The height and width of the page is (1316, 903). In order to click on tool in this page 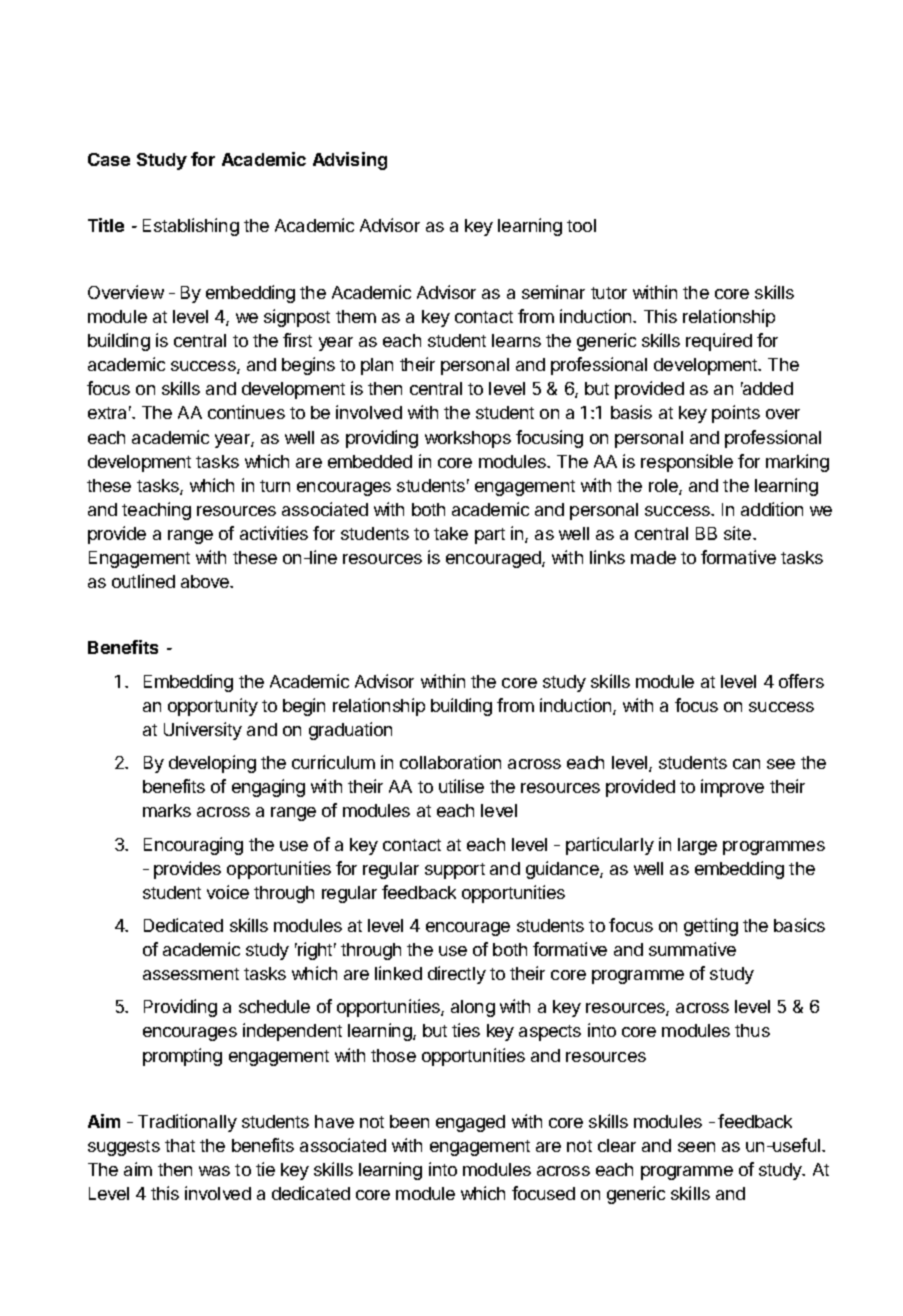, I will do `click(581, 225)`.
